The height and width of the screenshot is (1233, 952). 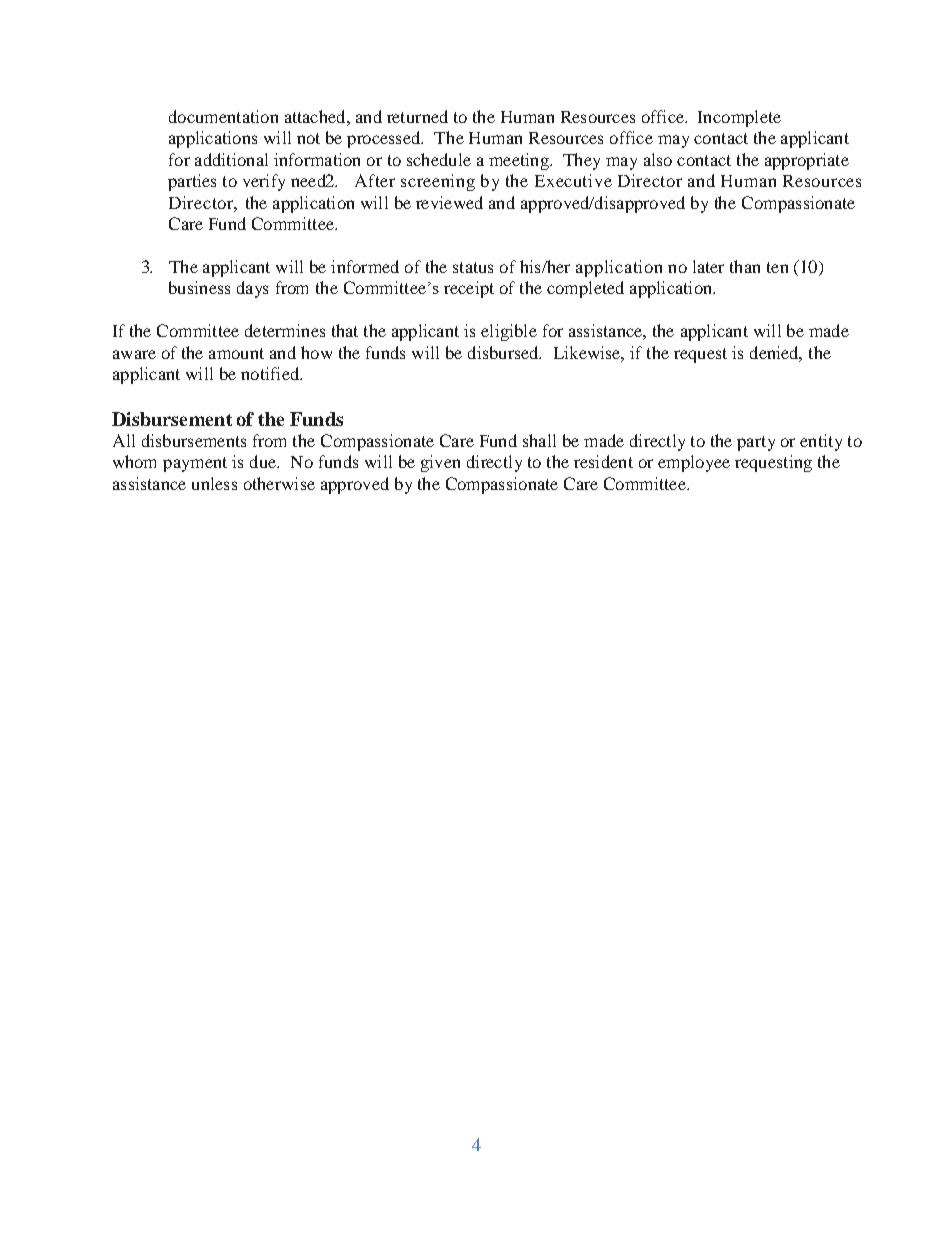 What do you see at coordinates (223, 116) in the screenshot?
I see `documentation` at bounding box center [223, 116].
